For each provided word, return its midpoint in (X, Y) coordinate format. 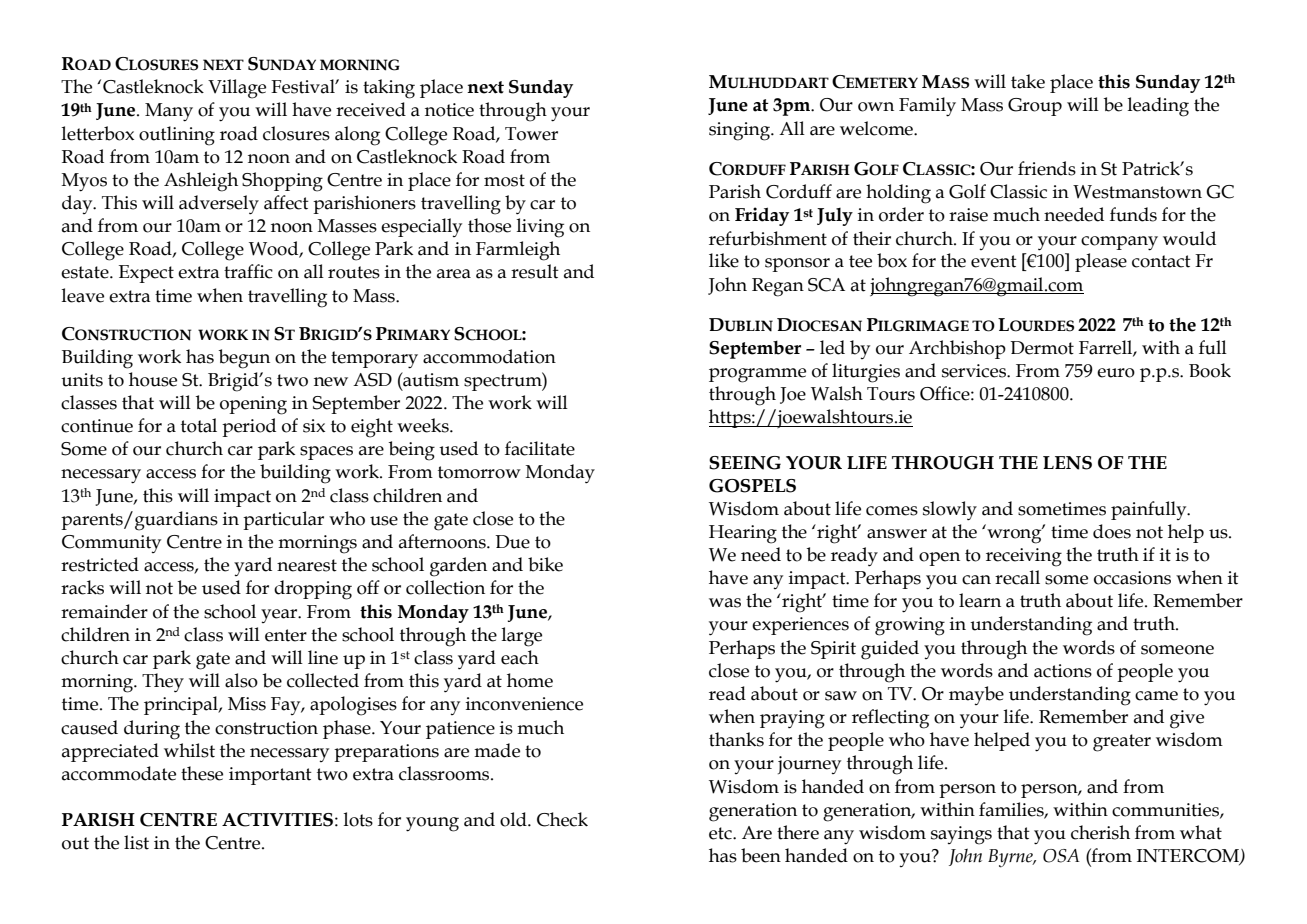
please (1101, 262)
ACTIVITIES (277, 820)
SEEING (745, 463)
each (520, 657)
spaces (326, 453)
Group (1035, 107)
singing (741, 131)
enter (286, 635)
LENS (1067, 463)
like (724, 260)
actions (1063, 671)
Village (237, 89)
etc (721, 833)
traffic (248, 271)
